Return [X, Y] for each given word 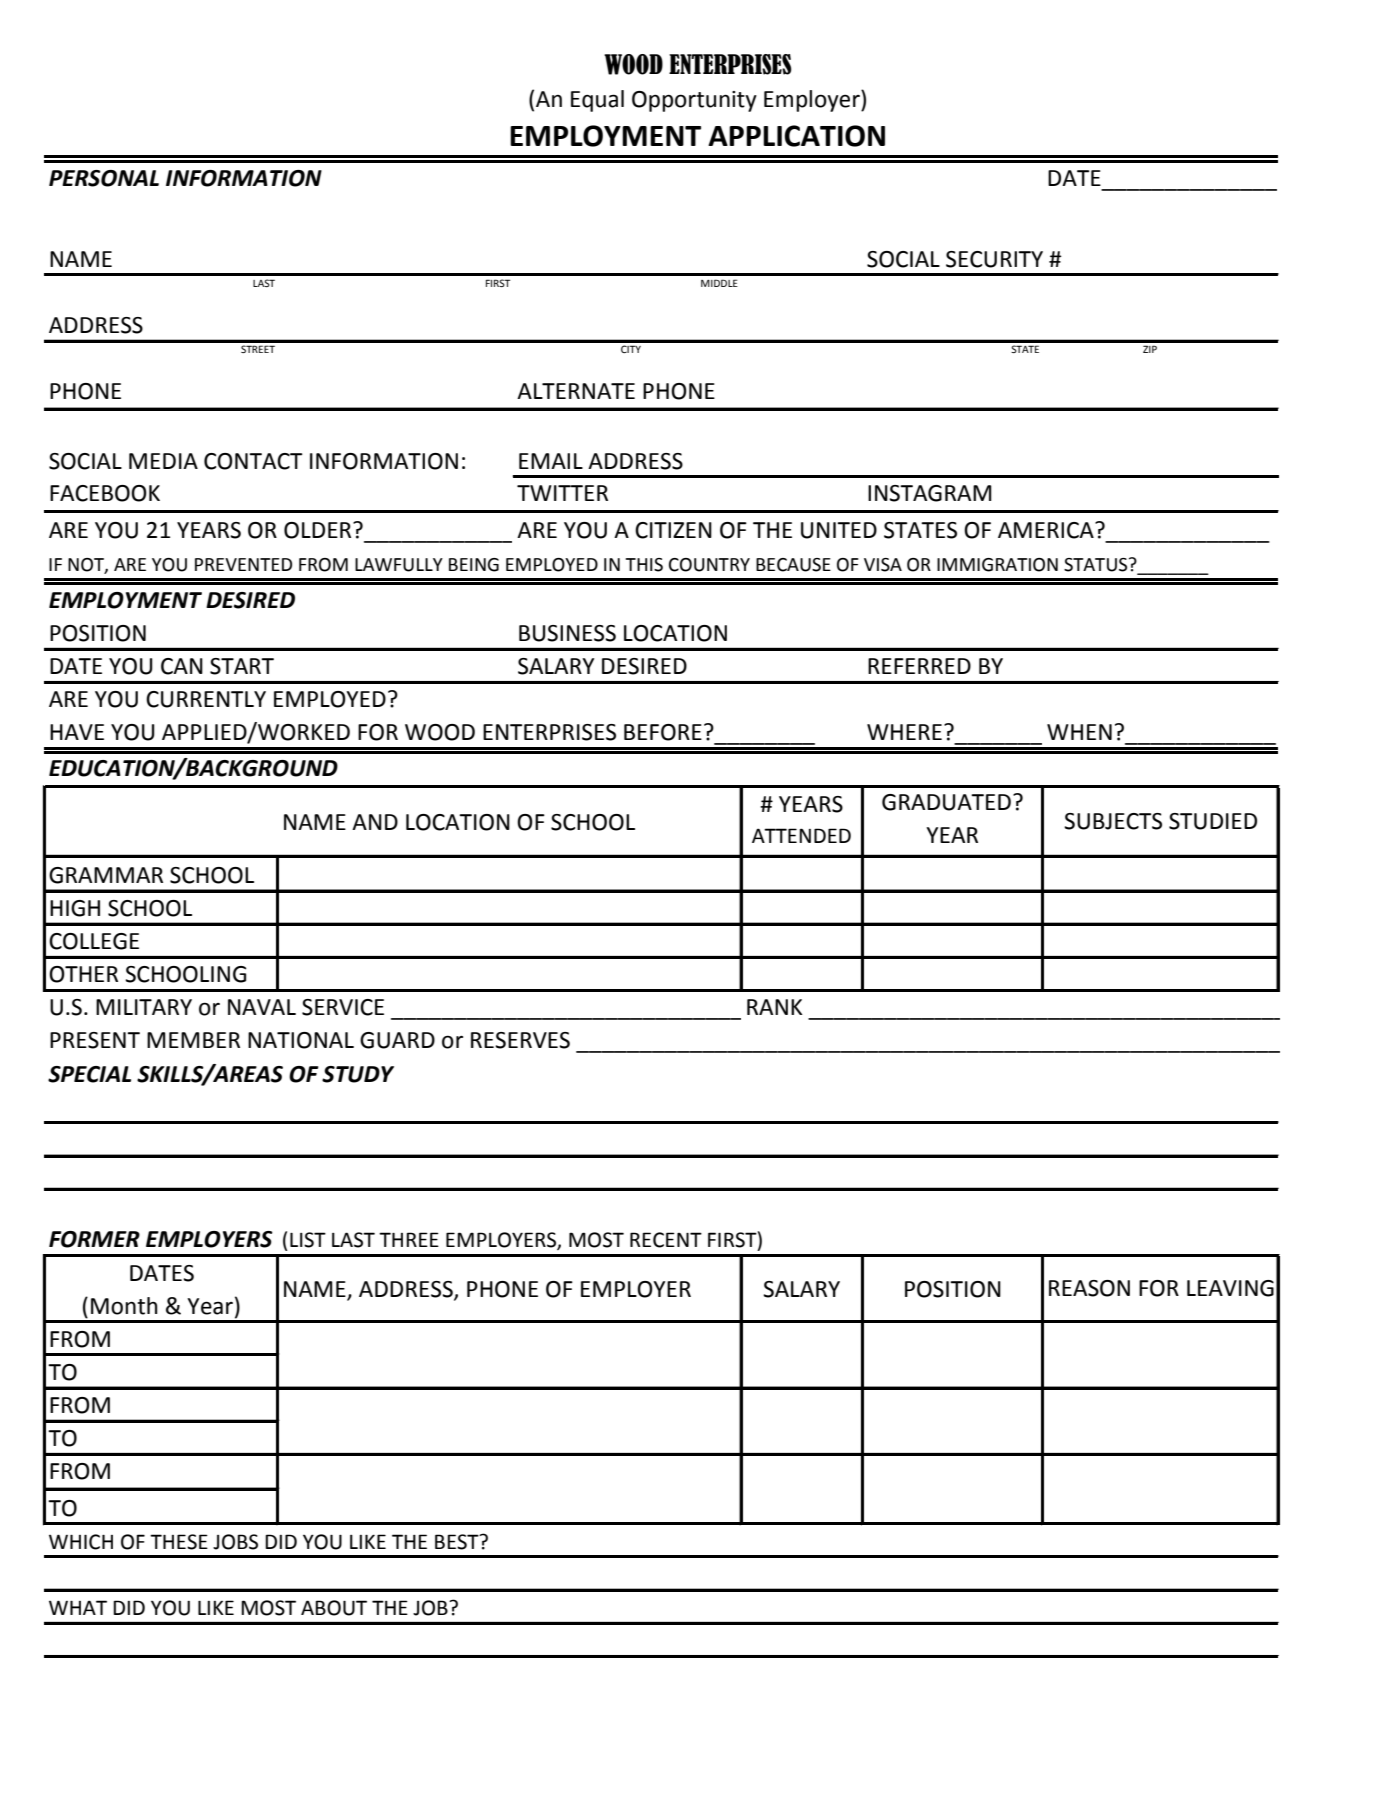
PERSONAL [104, 178]
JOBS [235, 1542]
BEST [458, 1542]
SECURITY [994, 259]
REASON [1089, 1288]
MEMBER [193, 1040]
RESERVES [520, 1040]
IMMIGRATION [997, 565]
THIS [644, 565]
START [242, 666]
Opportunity [694, 101]
